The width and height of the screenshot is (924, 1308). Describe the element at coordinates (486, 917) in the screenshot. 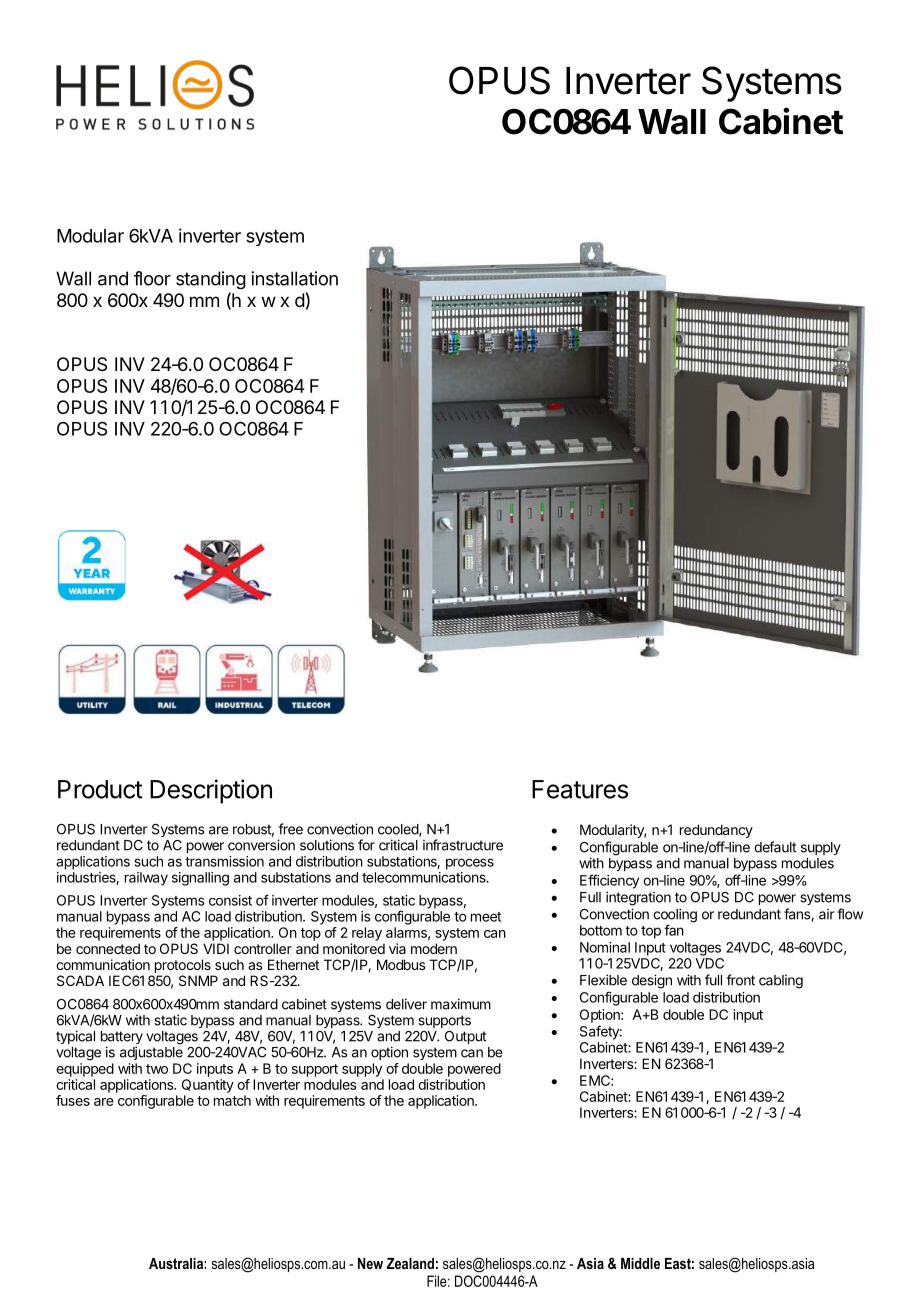

I see `meet` at that location.
